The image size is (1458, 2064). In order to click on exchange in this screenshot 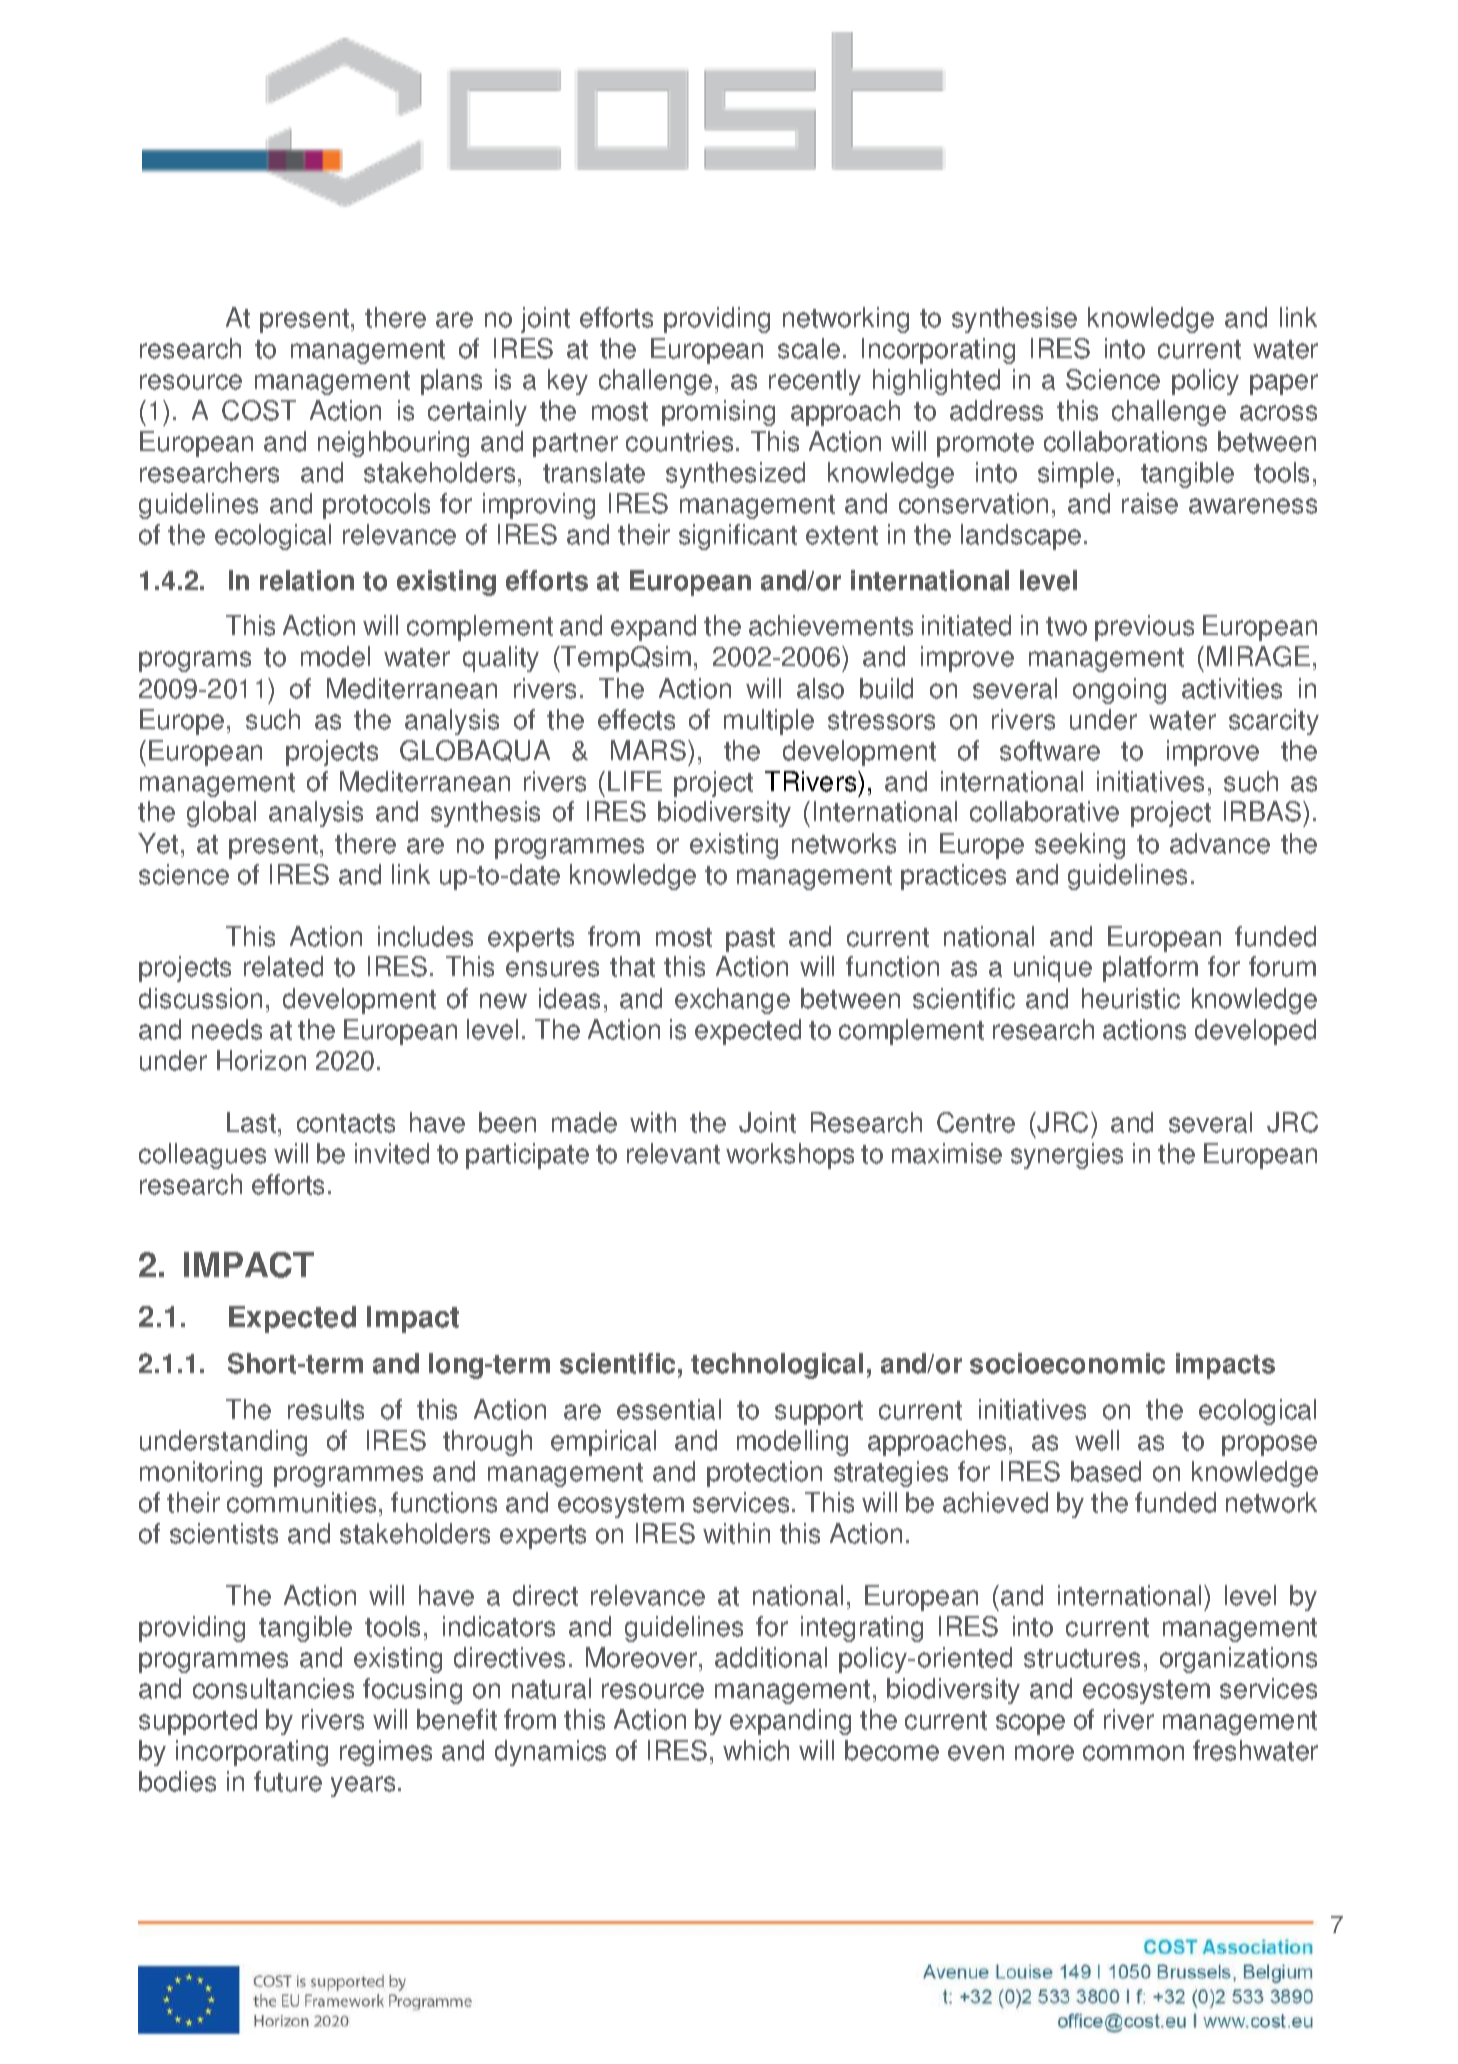, I will do `click(732, 1001)`.
